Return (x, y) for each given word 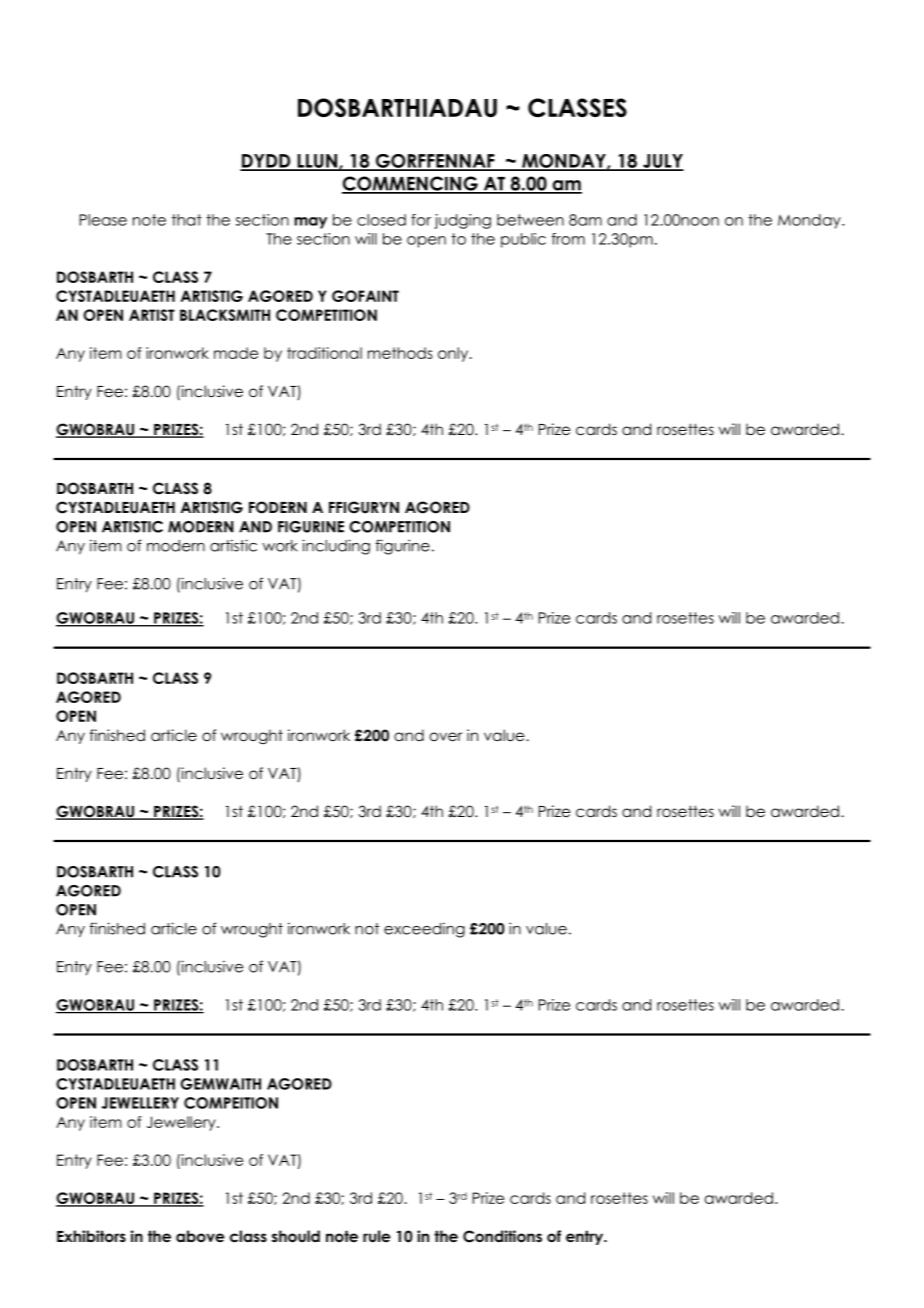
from (568, 239)
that (187, 220)
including (336, 547)
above (200, 1236)
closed (381, 220)
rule (377, 1236)
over (446, 737)
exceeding (424, 930)
